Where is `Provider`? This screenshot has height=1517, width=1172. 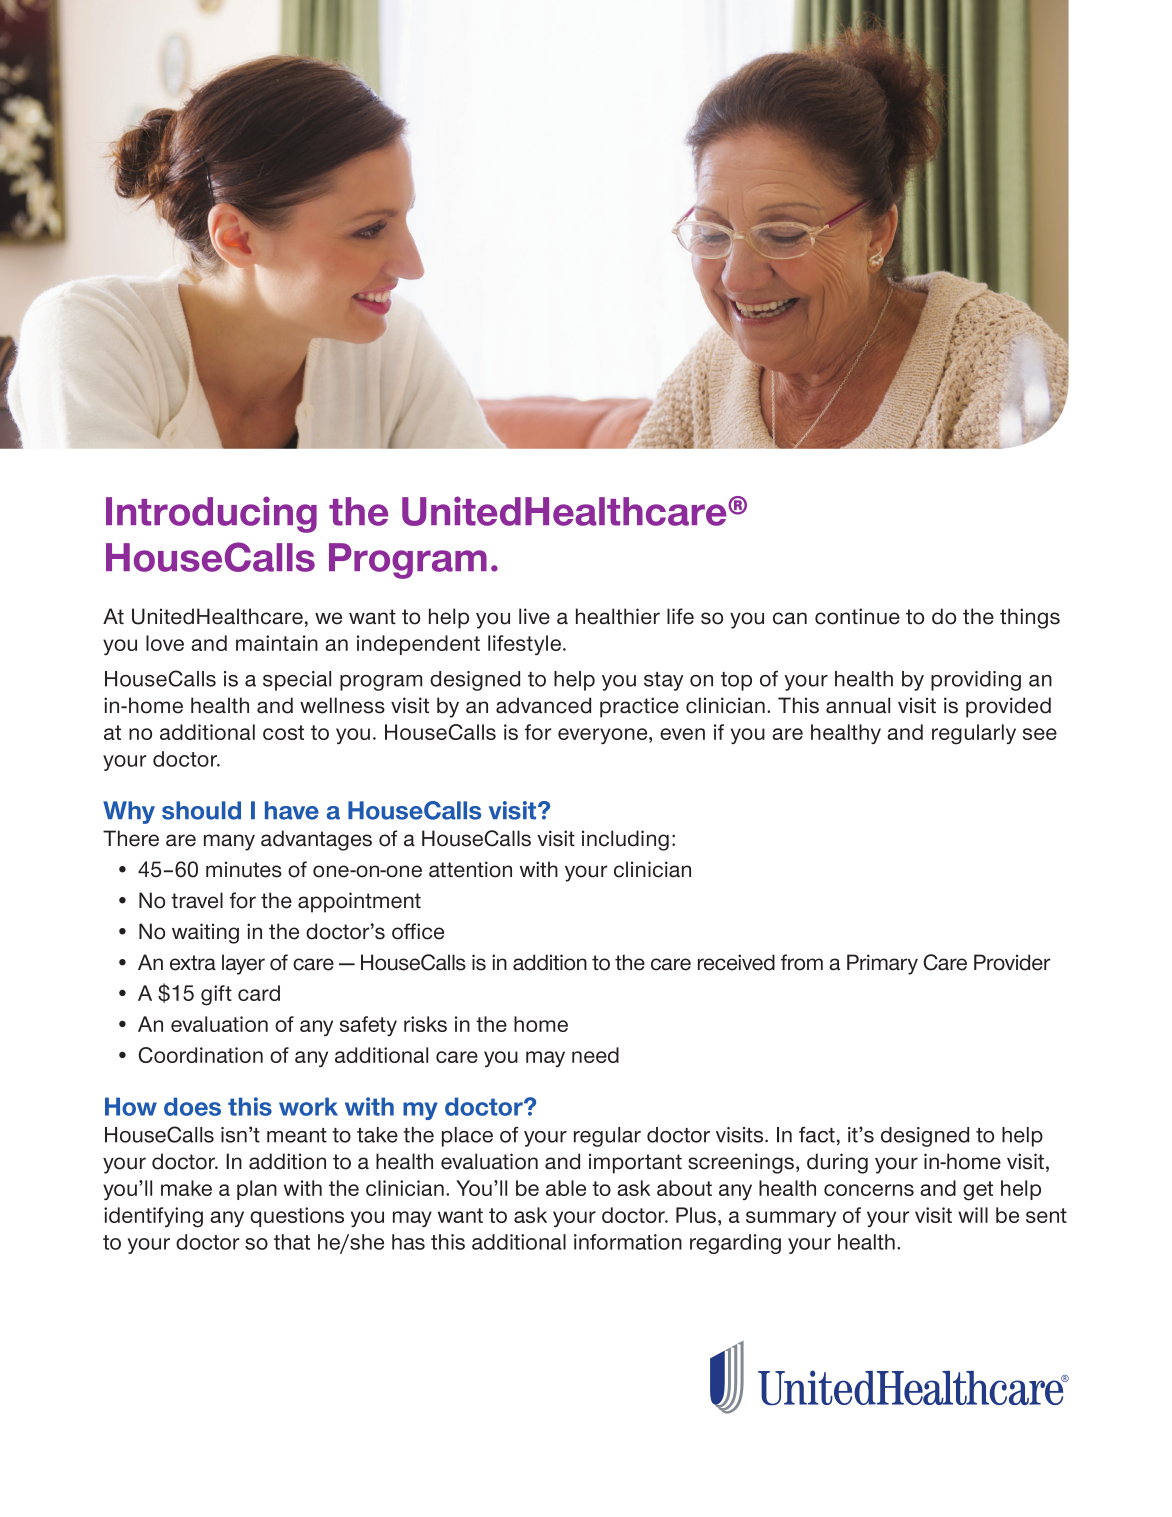
Provider is located at coordinates (1012, 962).
